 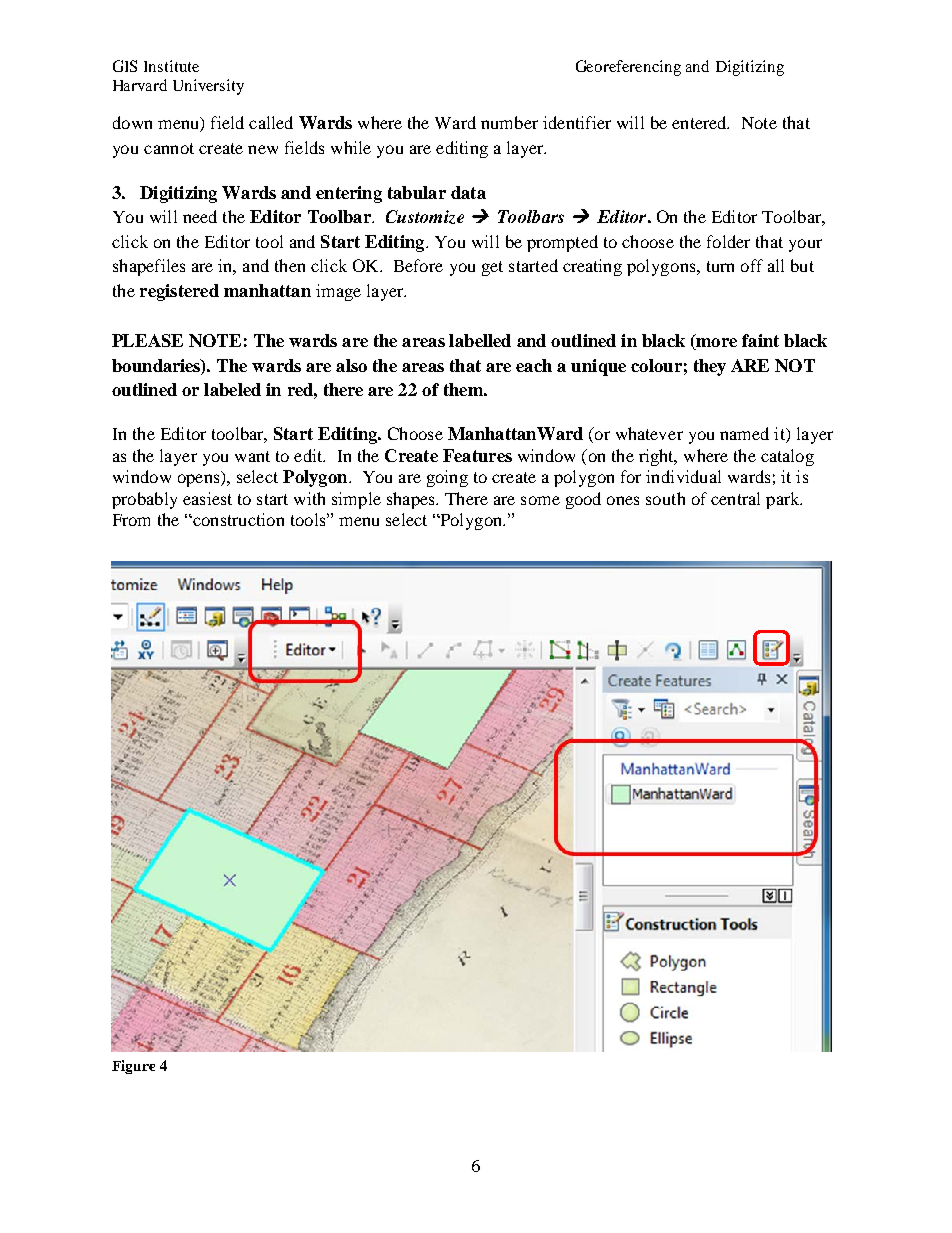 I want to click on central, so click(x=735, y=498).
